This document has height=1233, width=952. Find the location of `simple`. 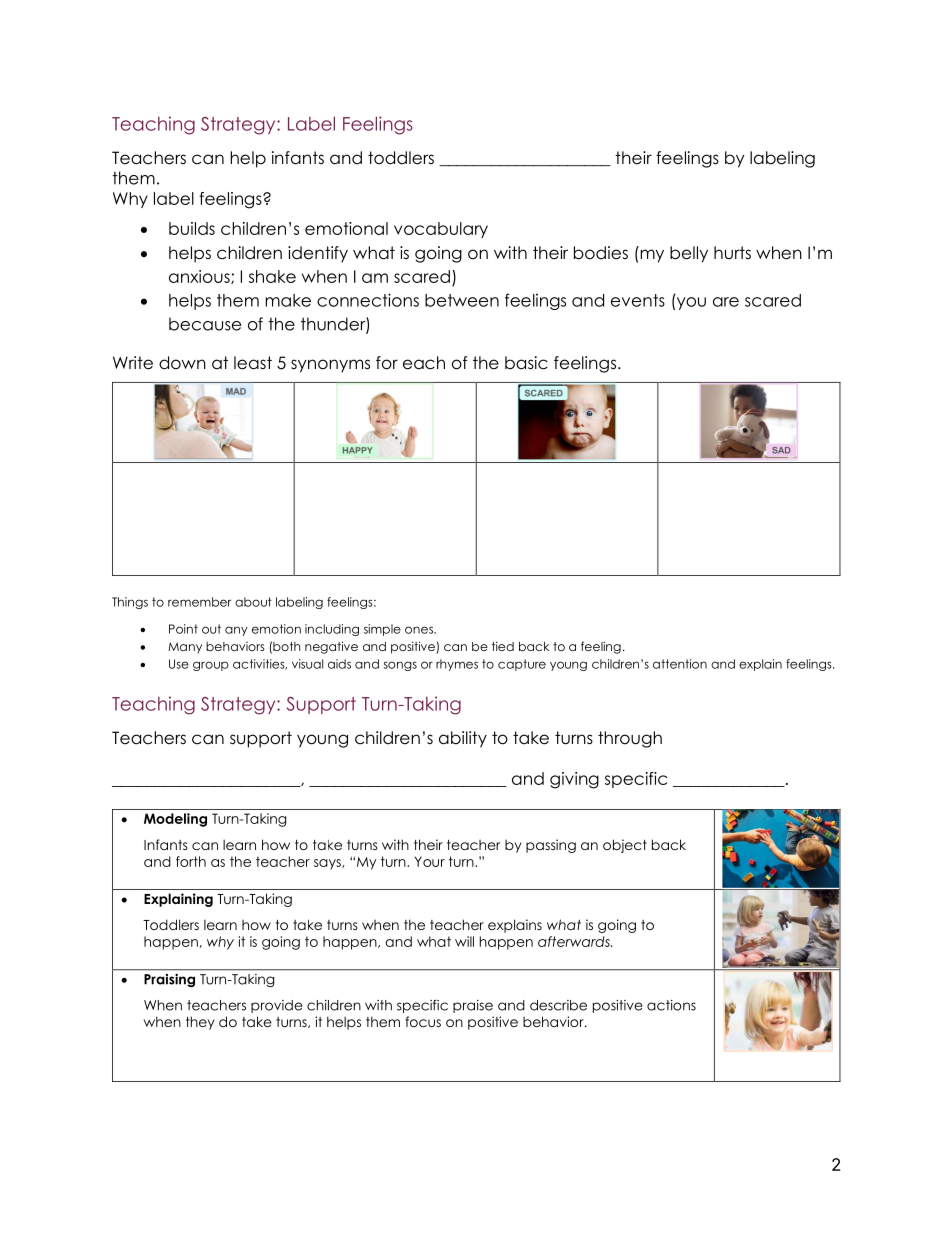

simple is located at coordinates (382, 630).
